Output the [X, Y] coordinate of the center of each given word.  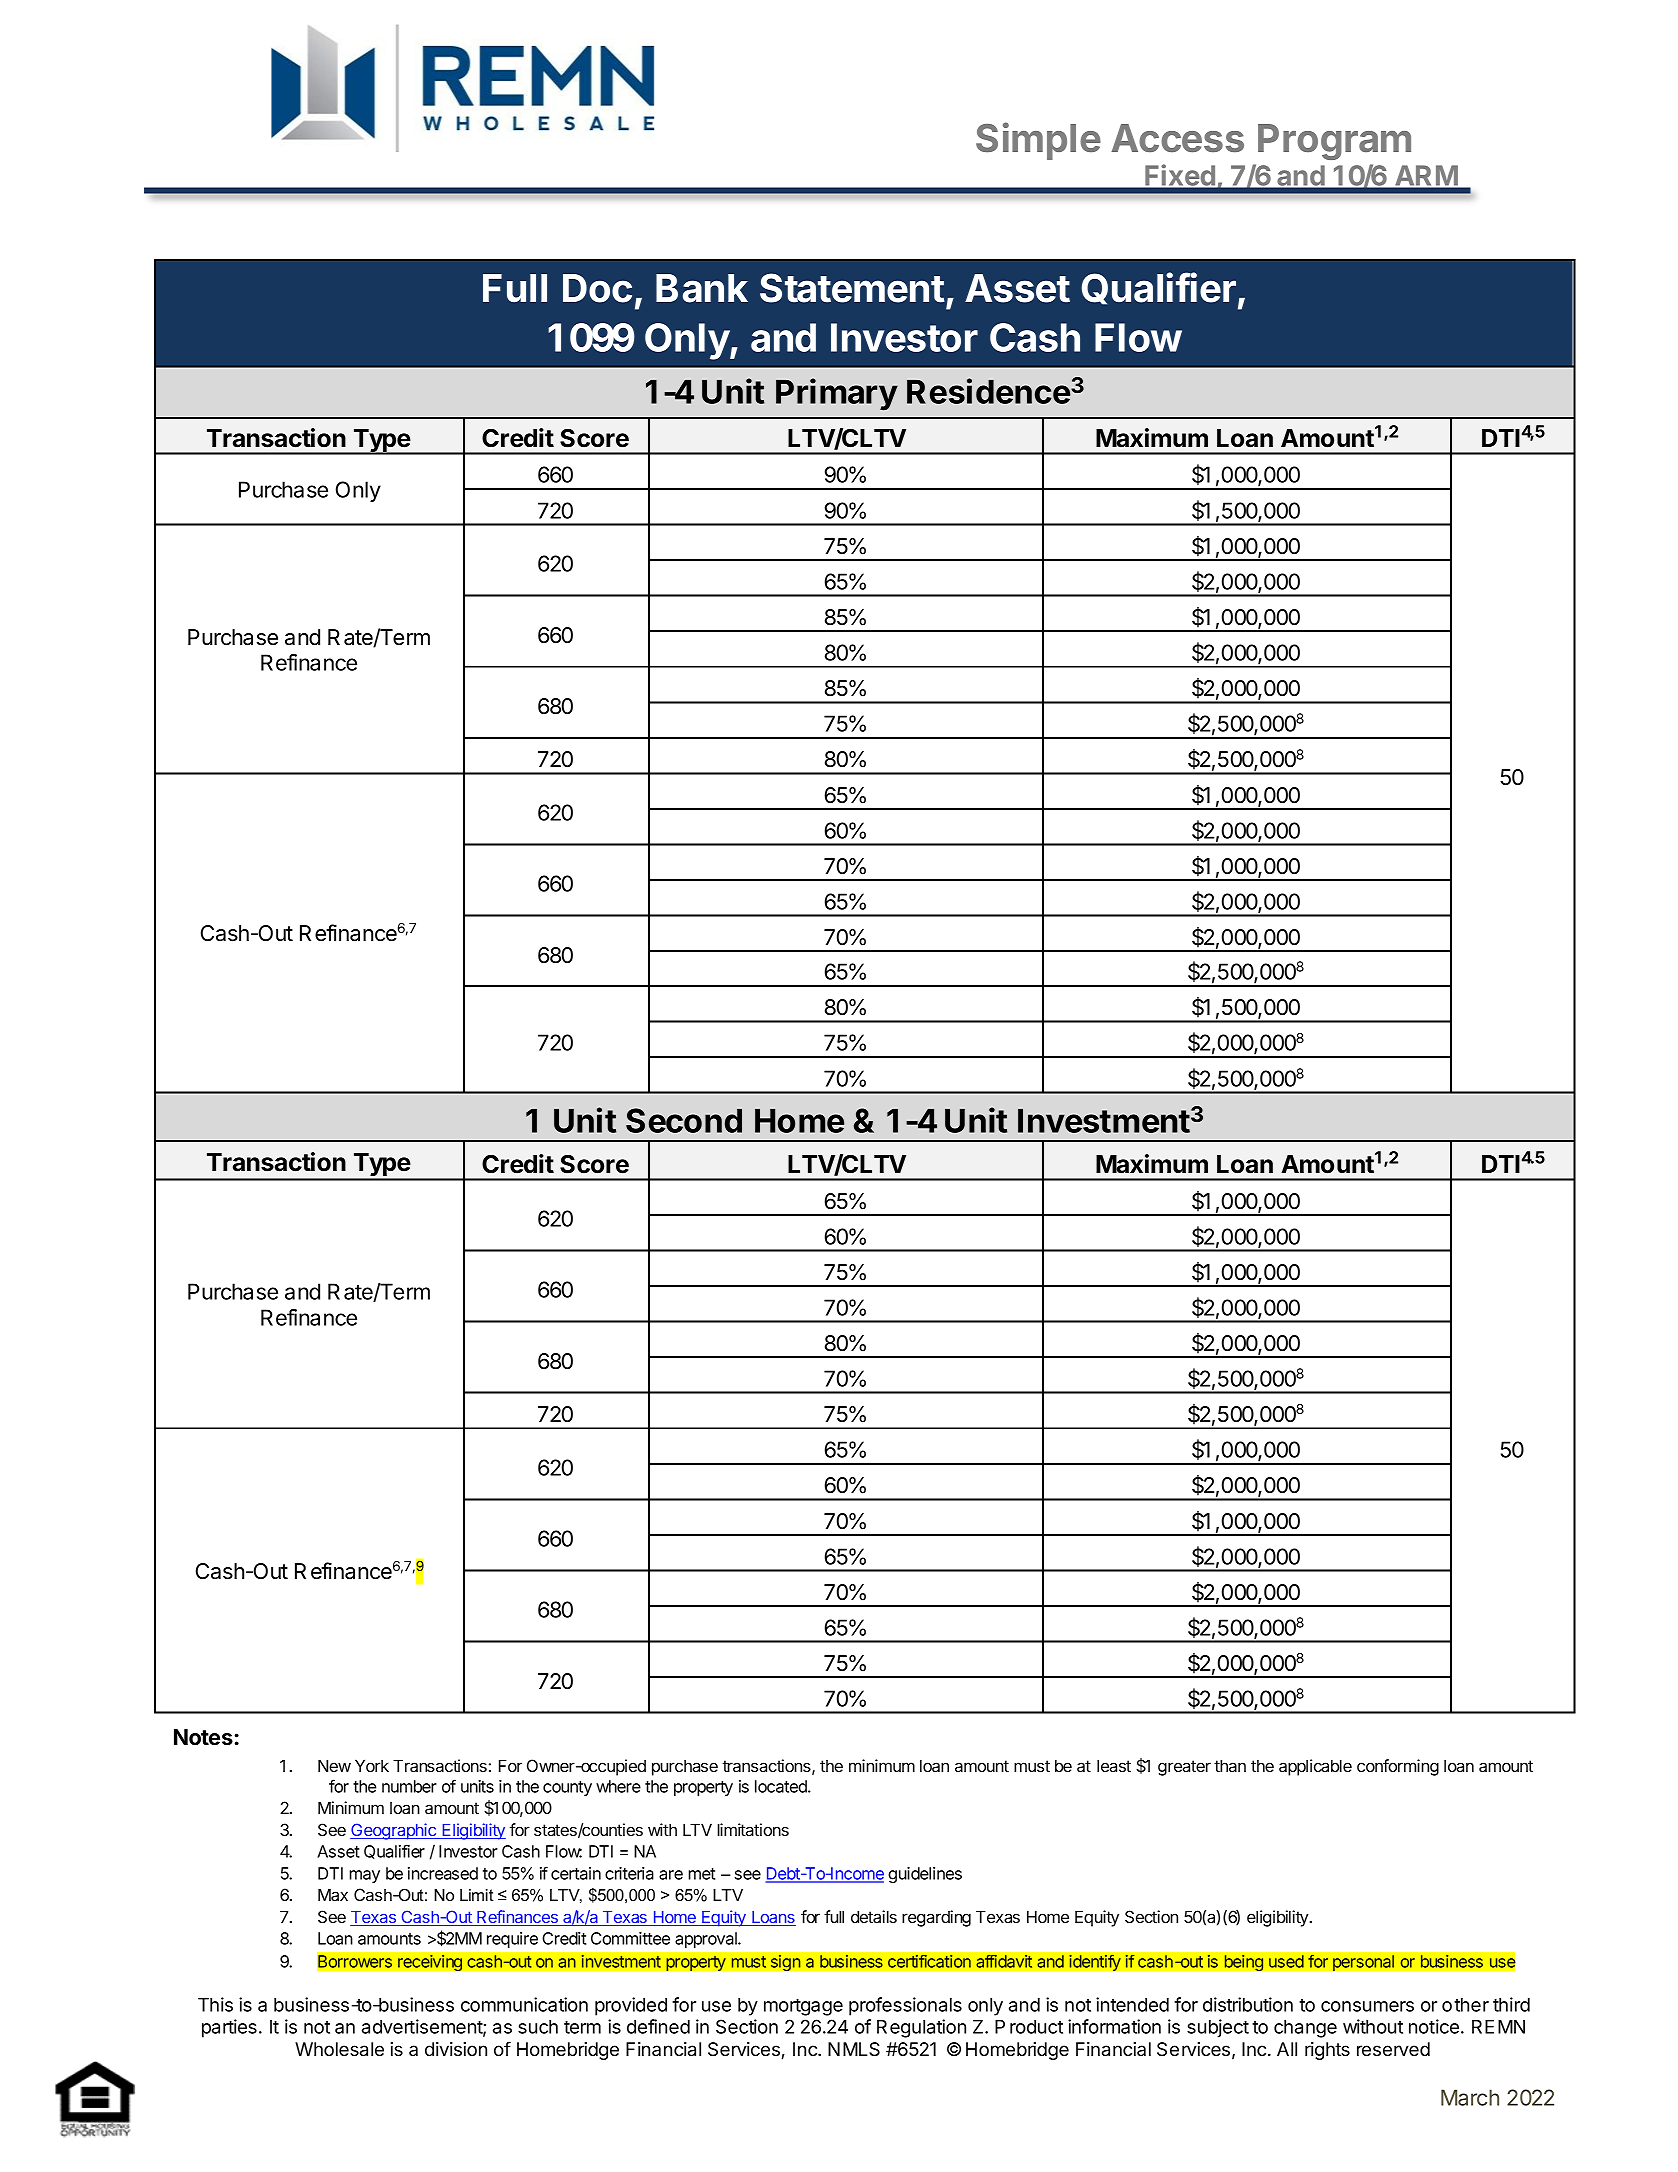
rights [1327, 2051]
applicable [1315, 1767]
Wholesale [339, 2049]
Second [684, 1120]
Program [1334, 142]
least [1114, 1765]
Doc [597, 288]
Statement [852, 288]
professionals [905, 2006]
